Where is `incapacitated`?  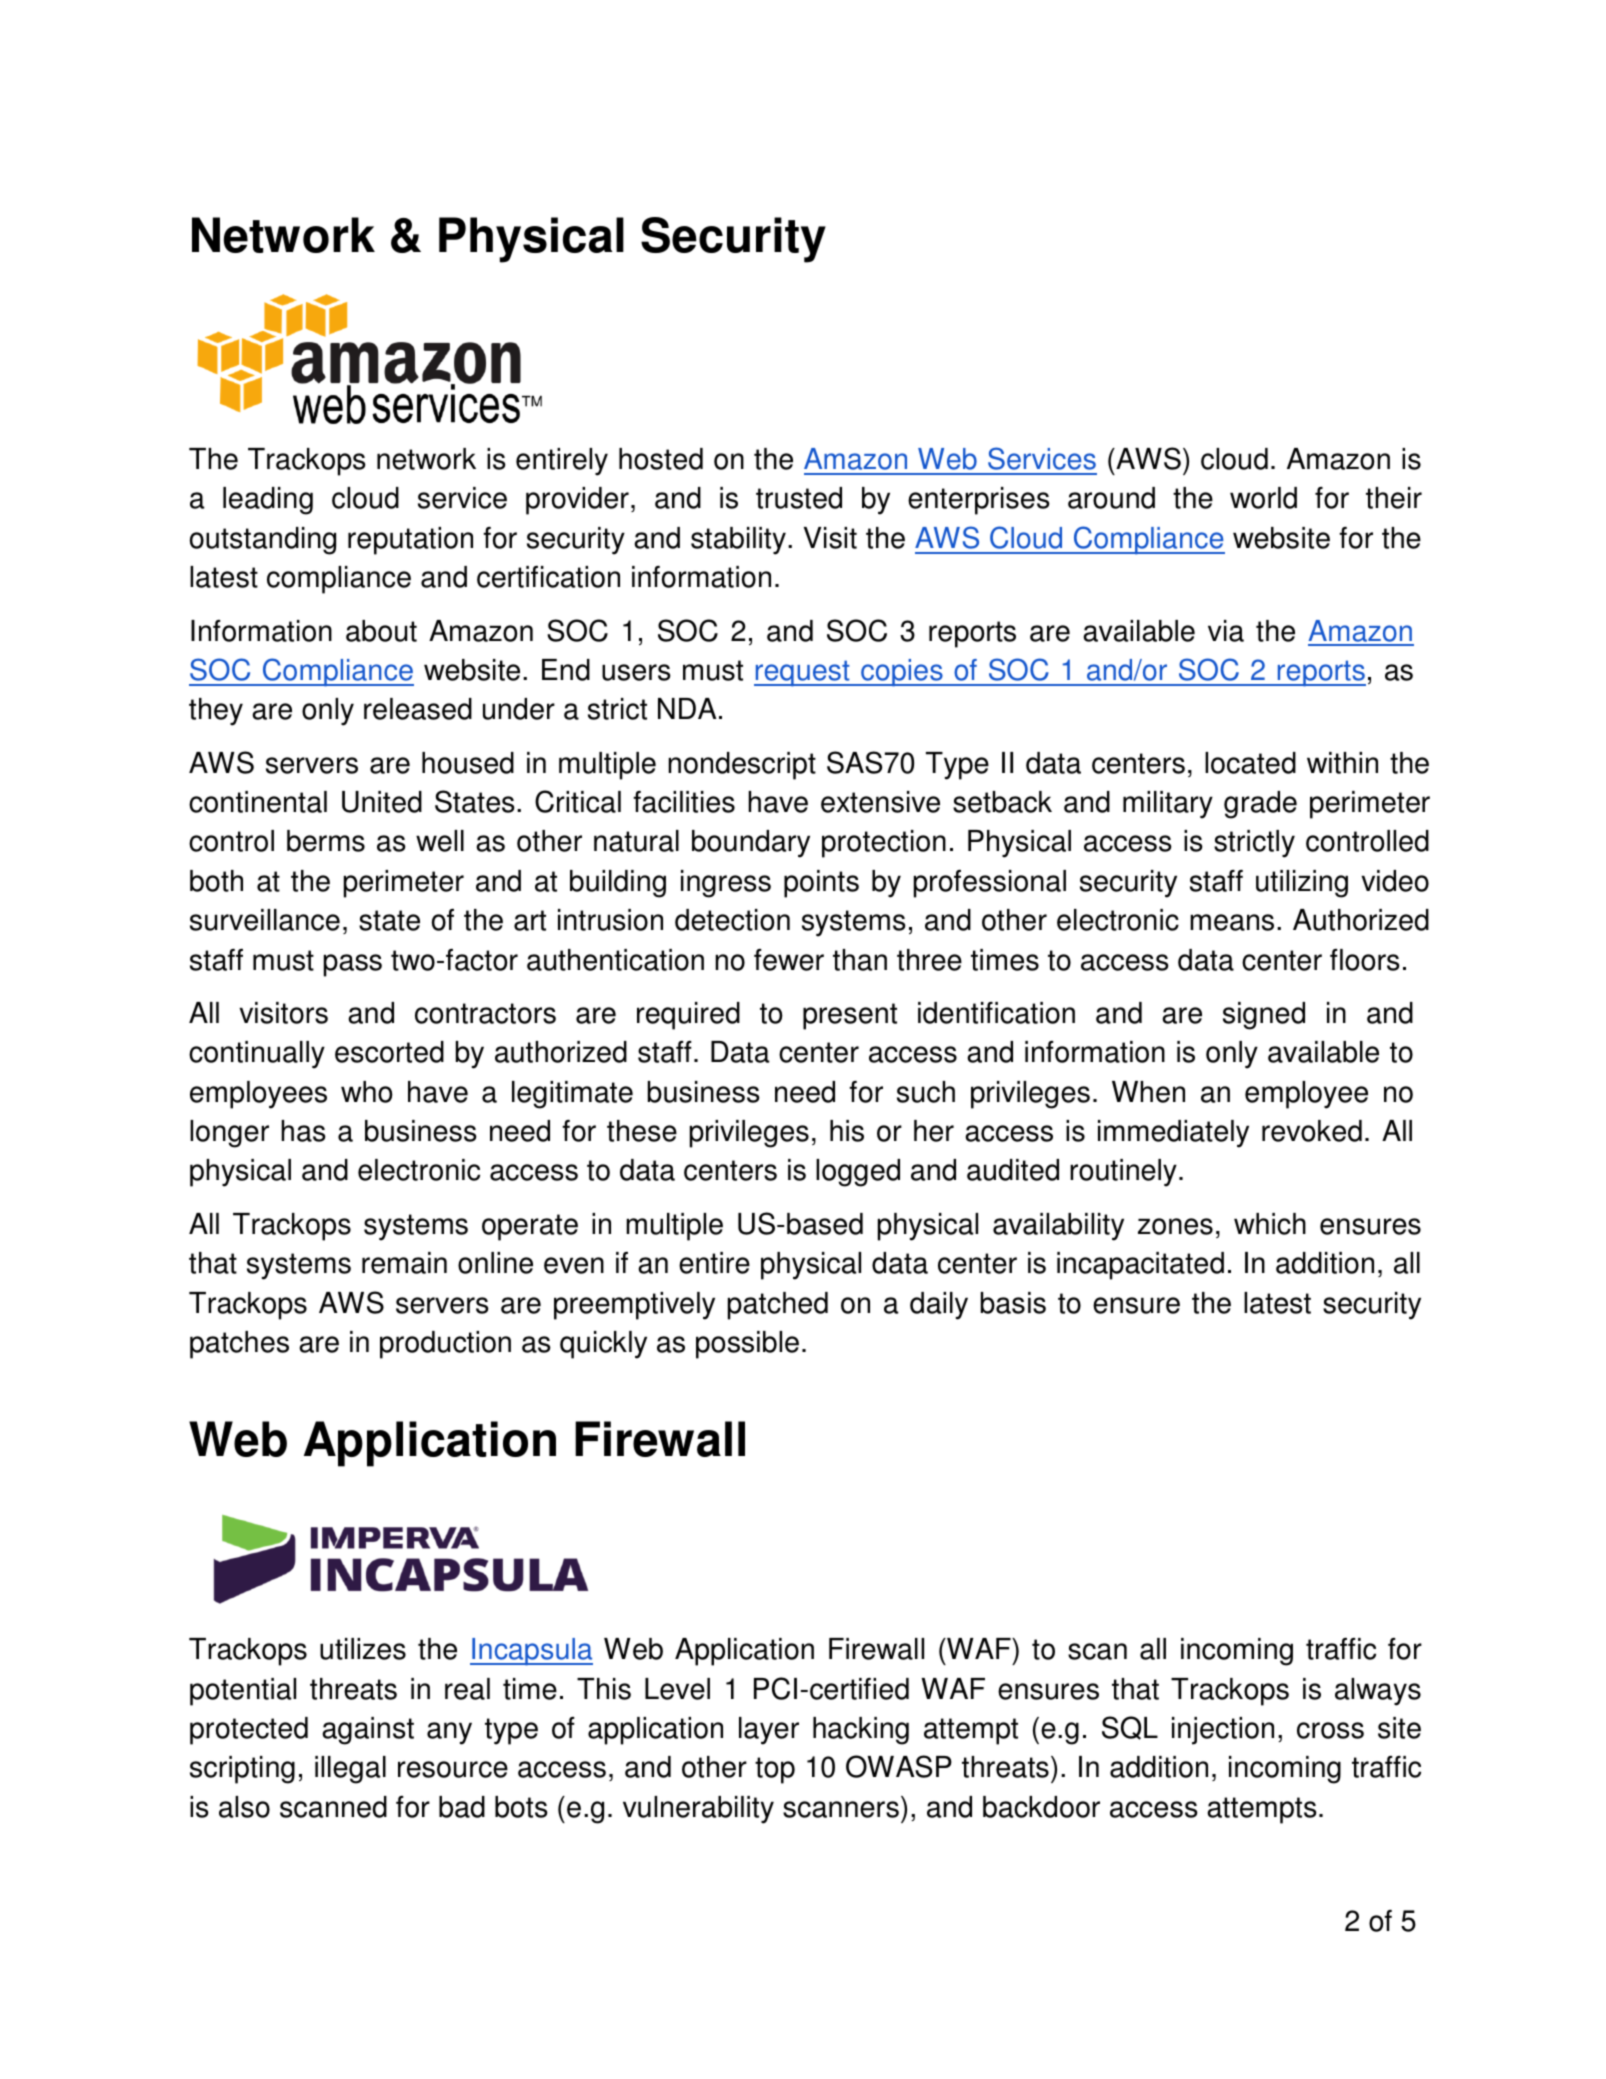
incapacitated is located at coordinates (1140, 1266).
